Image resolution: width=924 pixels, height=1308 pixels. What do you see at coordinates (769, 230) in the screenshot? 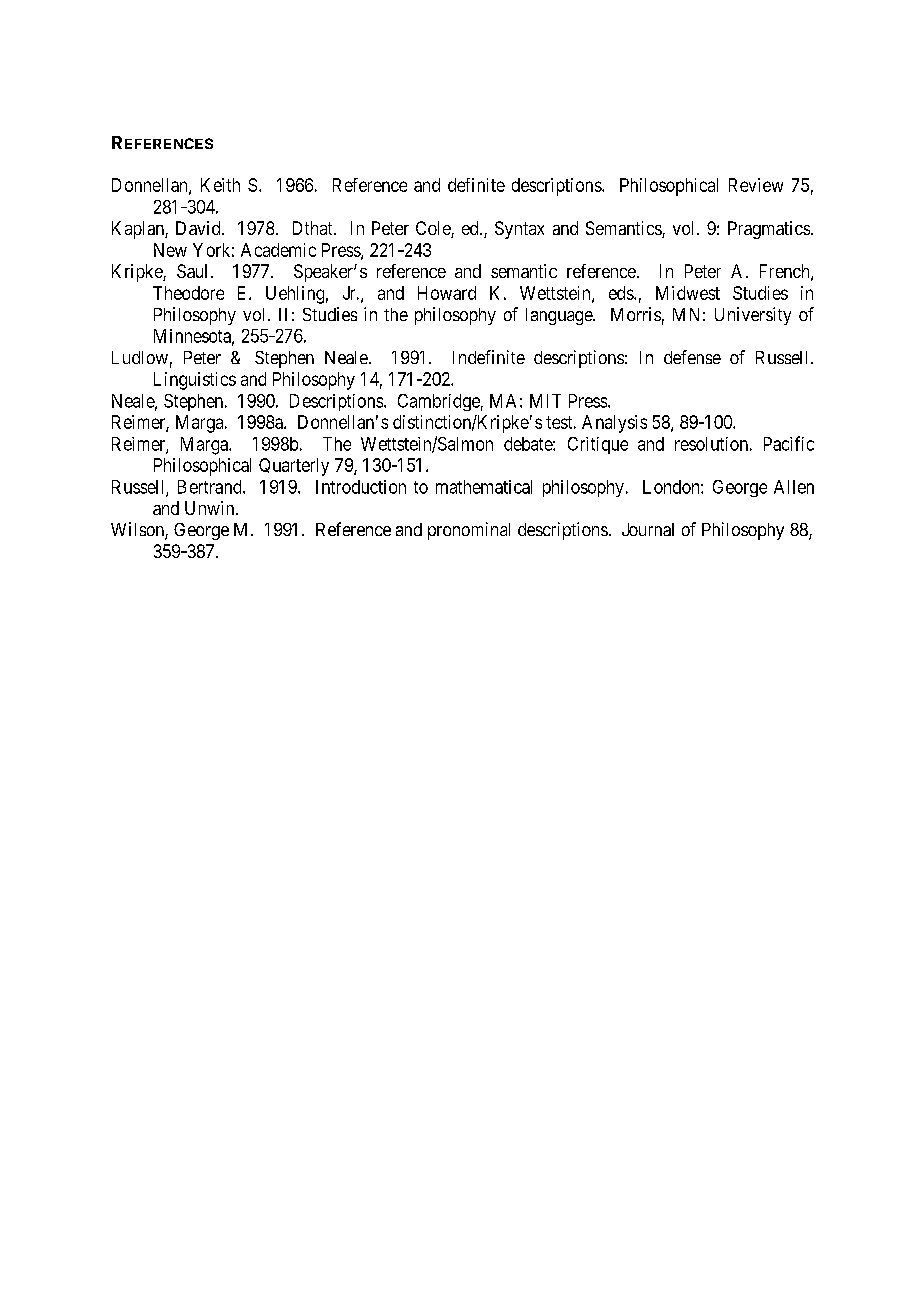
I see `Pragmatics` at bounding box center [769, 230].
